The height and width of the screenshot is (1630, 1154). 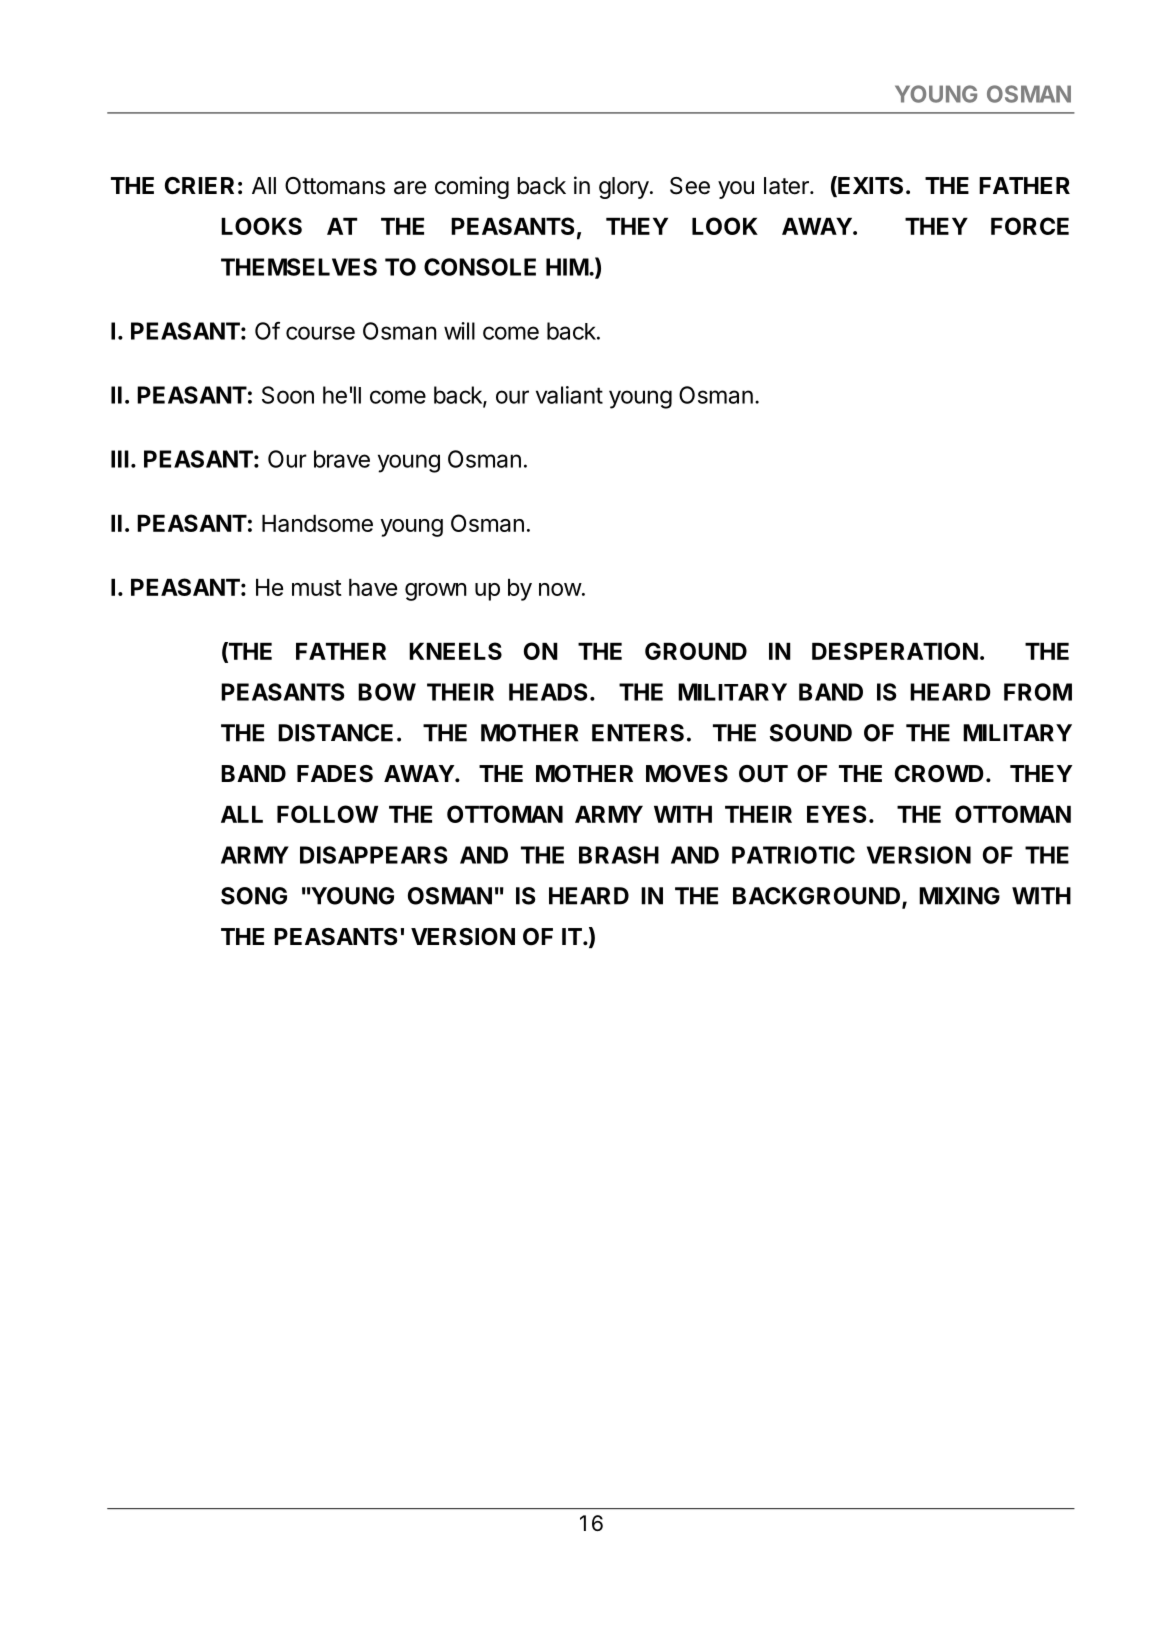 What do you see at coordinates (624, 188) in the screenshot?
I see `glory` at bounding box center [624, 188].
